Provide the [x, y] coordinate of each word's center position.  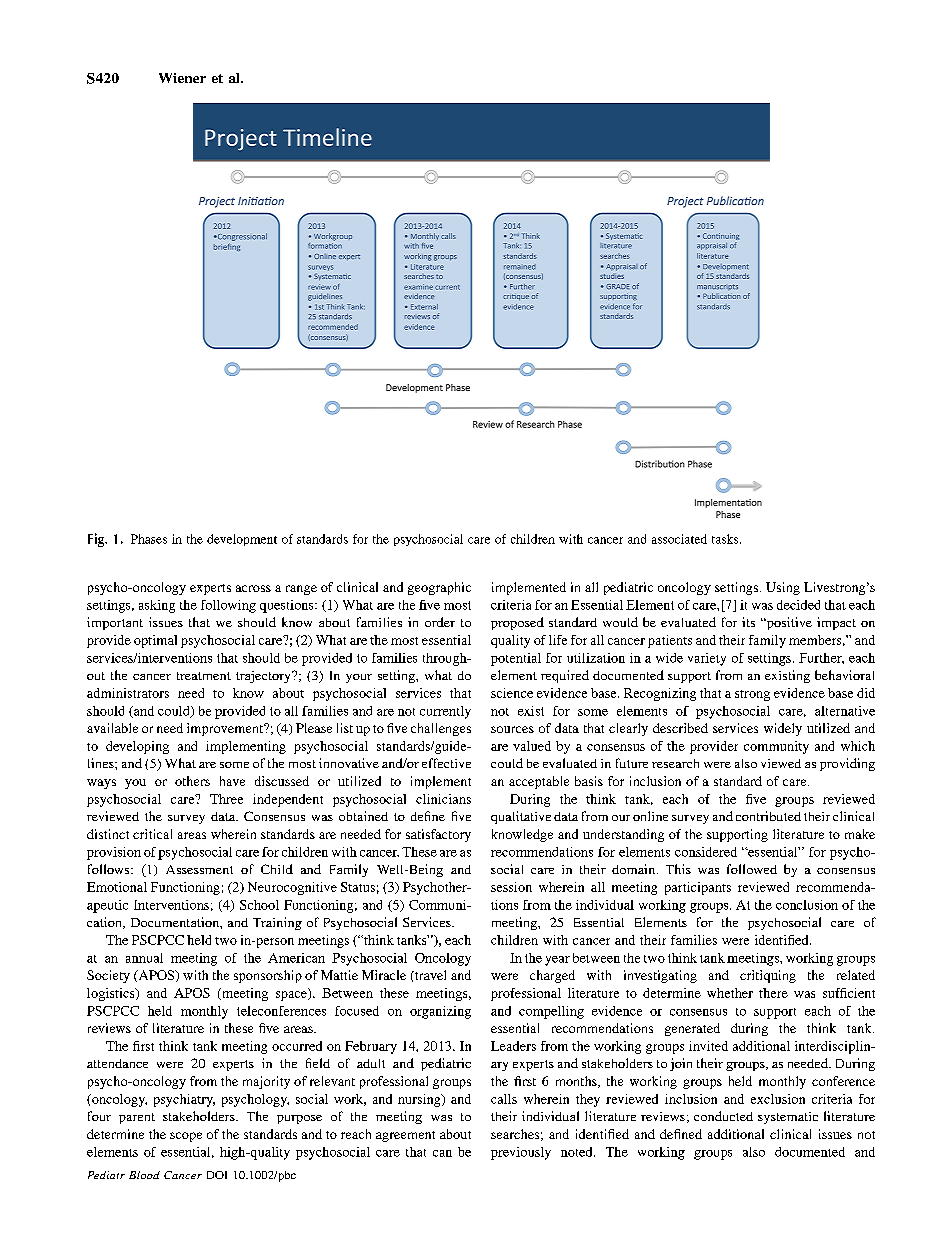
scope [186, 1137]
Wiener [182, 78]
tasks [725, 539]
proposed [517, 623]
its [748, 622]
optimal [155, 641]
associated [679, 539]
